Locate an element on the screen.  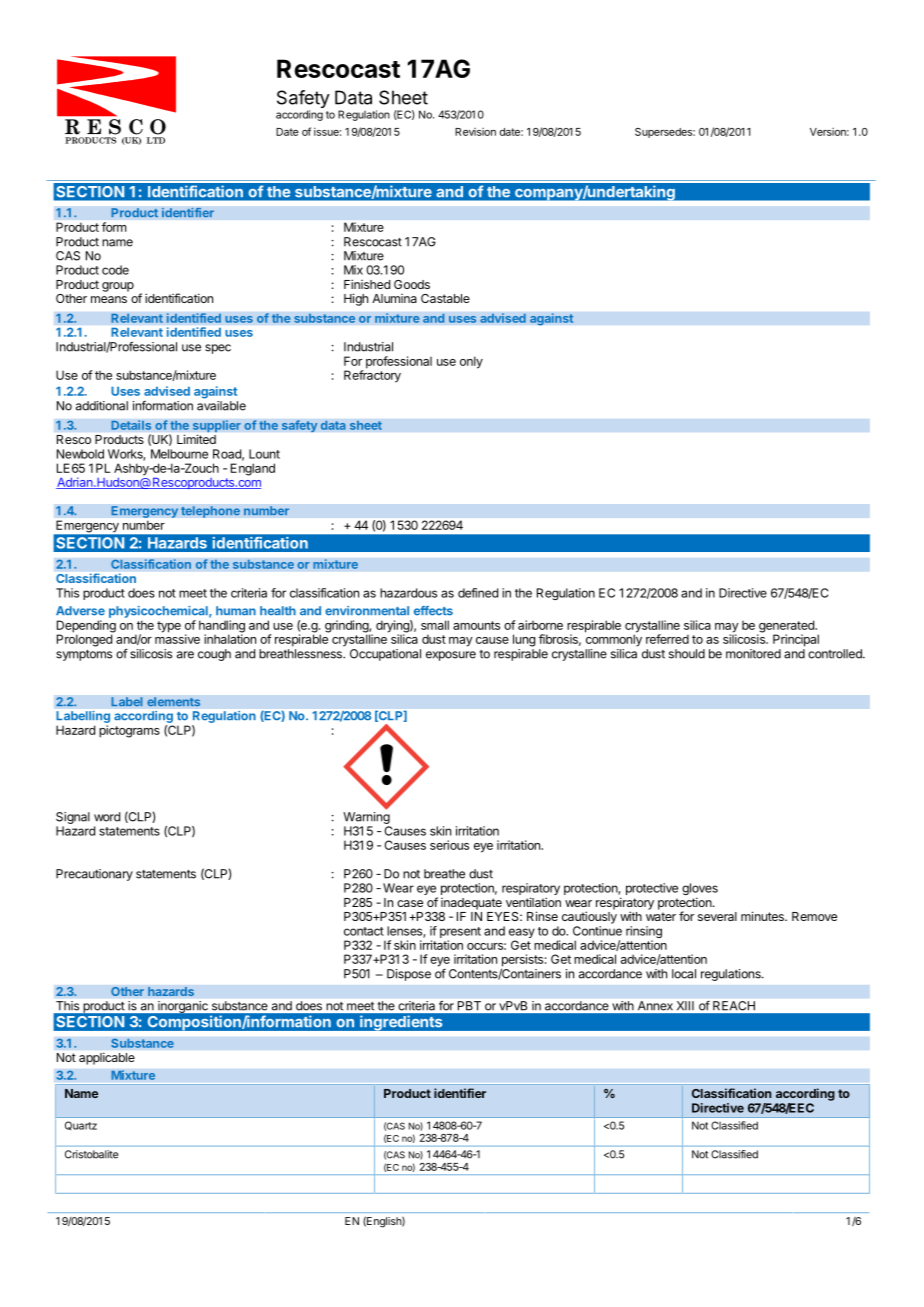
type is located at coordinates (169, 627).
